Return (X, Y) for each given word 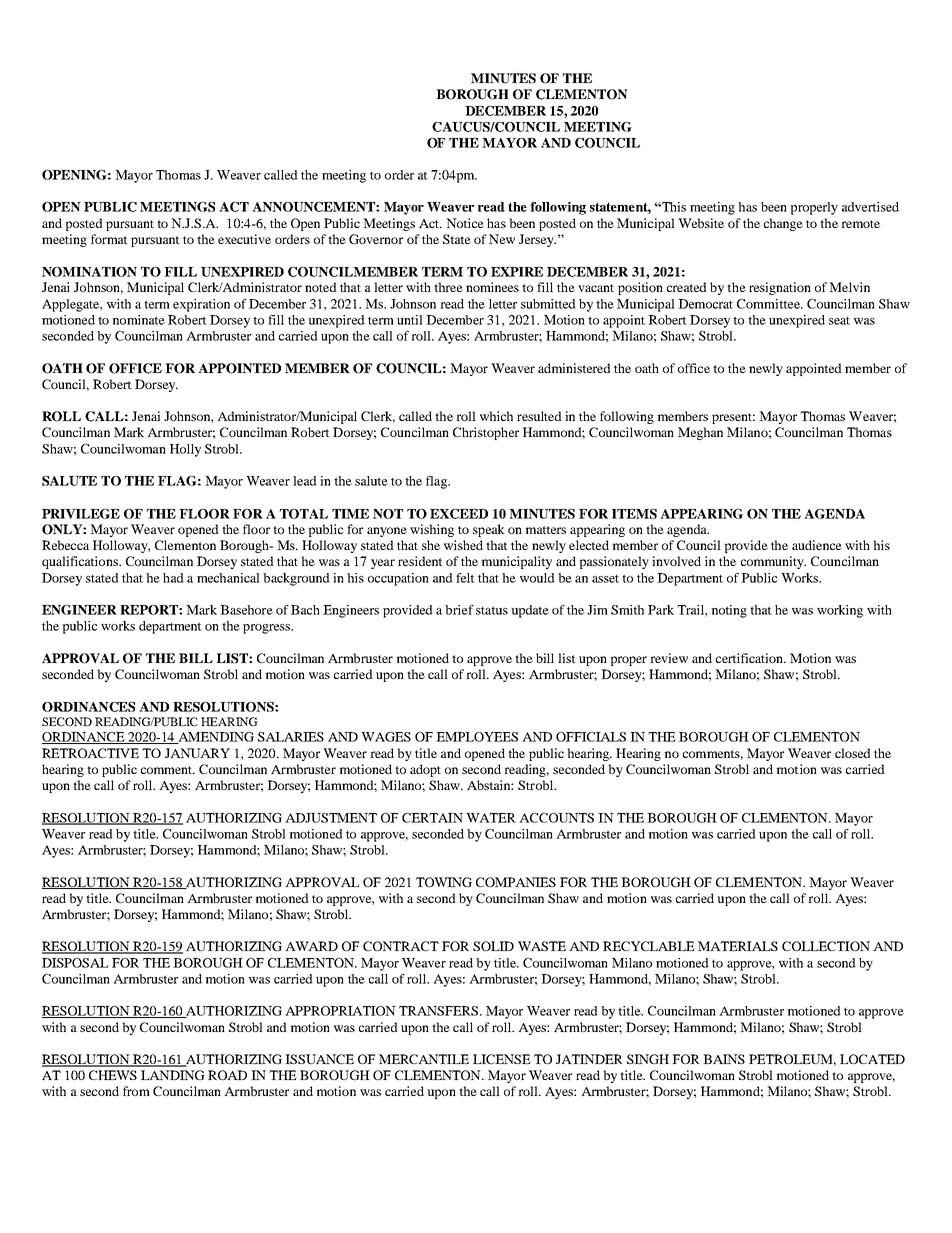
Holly (185, 450)
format (109, 239)
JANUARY (197, 753)
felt (465, 578)
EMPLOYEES (477, 737)
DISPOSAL (75, 963)
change (783, 224)
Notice (465, 223)
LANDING (173, 1075)
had (173, 578)
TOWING (444, 882)
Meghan (700, 433)
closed (853, 753)
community (773, 562)
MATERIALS (738, 946)
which (496, 416)
